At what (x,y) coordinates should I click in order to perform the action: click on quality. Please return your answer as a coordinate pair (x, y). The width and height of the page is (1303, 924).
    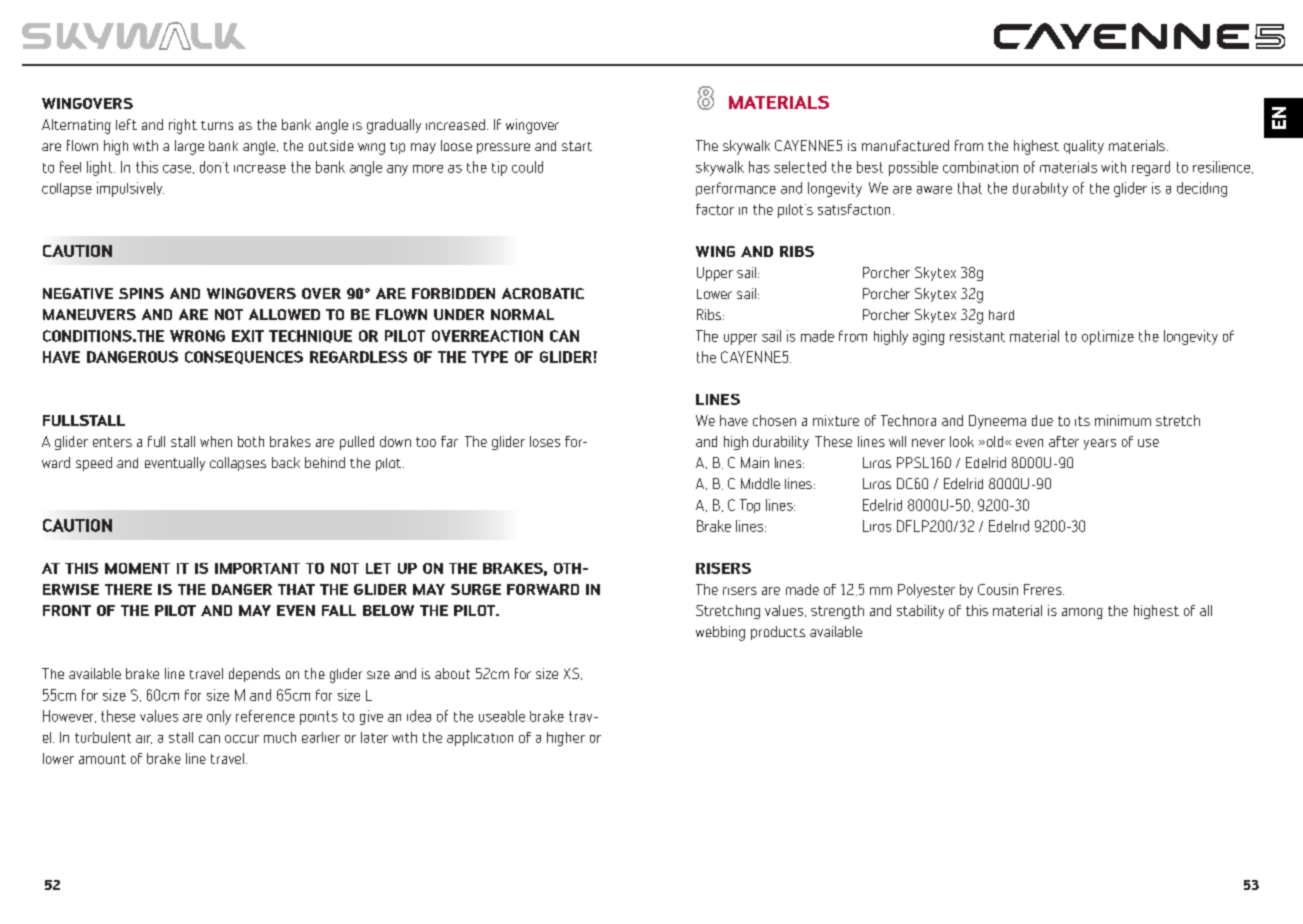
    Looking at the image, I should click on (1084, 147).
